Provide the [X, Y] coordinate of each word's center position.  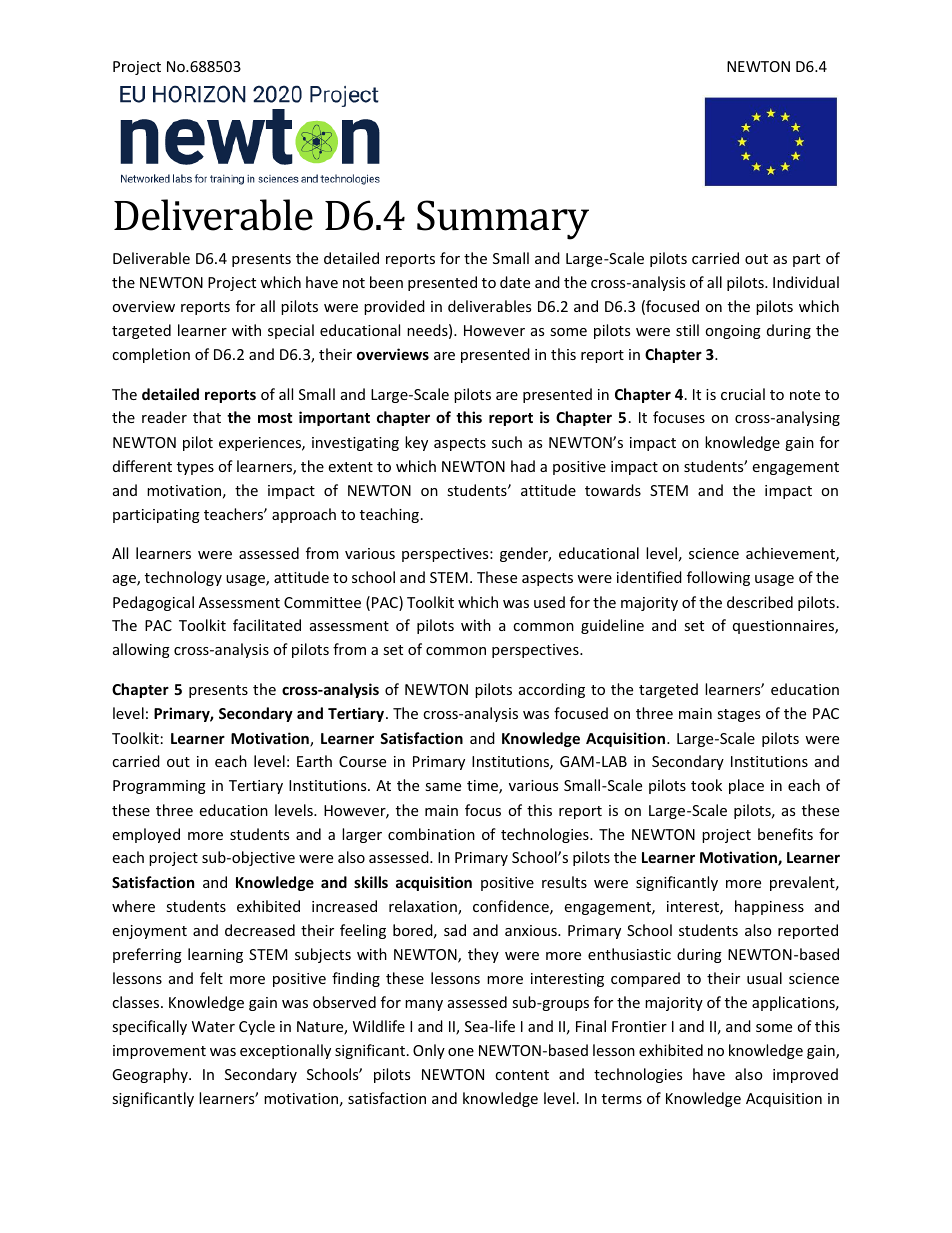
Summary [503, 220]
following [718, 578]
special [291, 331]
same [443, 787]
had [523, 466]
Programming [159, 787]
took [706, 785]
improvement [159, 1052]
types [195, 468]
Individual [806, 282]
